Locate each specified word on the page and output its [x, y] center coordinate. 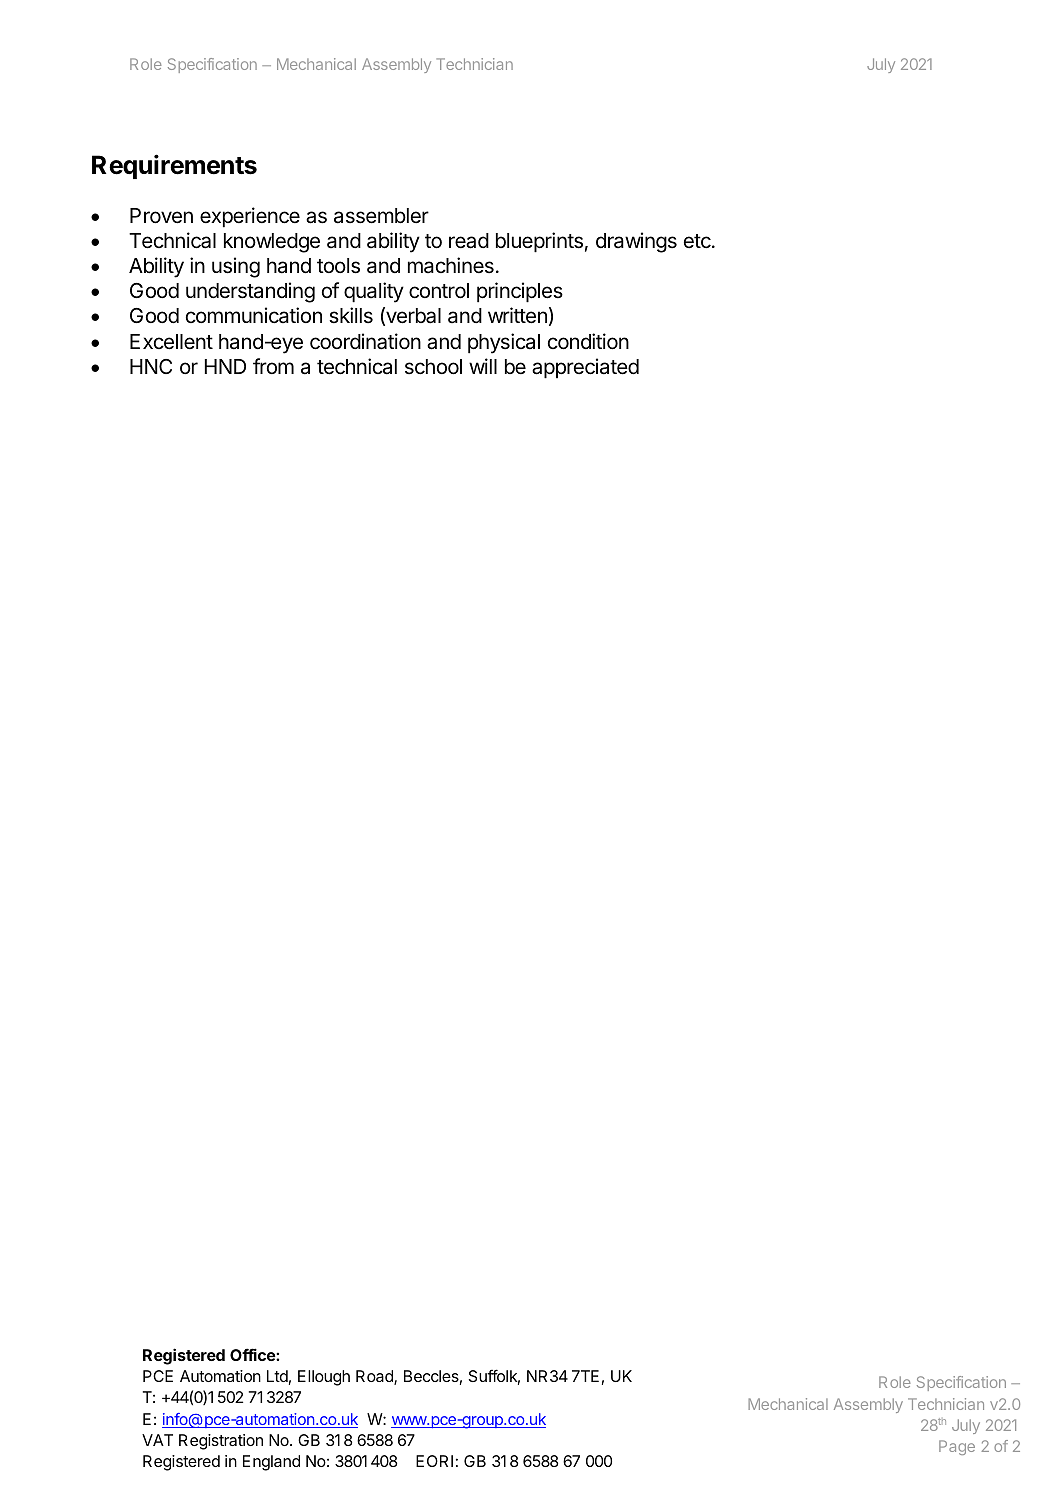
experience [250, 217]
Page [957, 1447]
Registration [221, 1442]
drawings [636, 242]
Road [375, 1377]
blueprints [539, 242]
